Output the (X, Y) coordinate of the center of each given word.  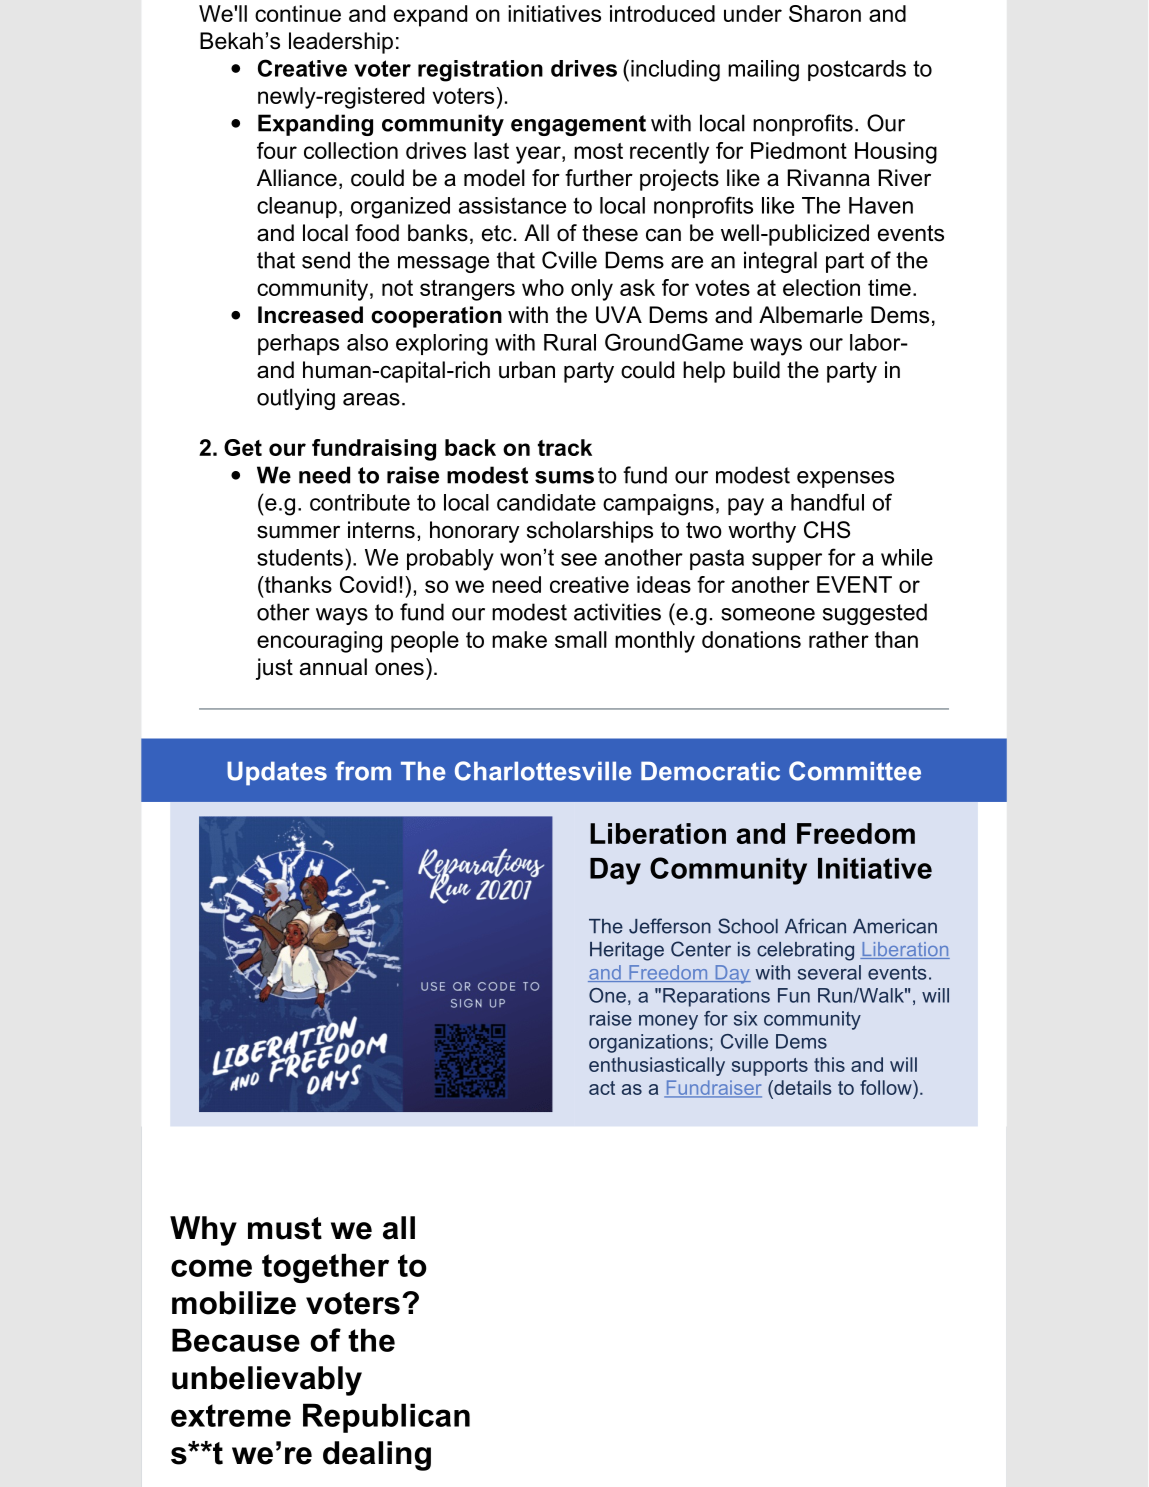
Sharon (825, 13)
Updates (277, 773)
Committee (855, 771)
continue (298, 13)
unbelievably (267, 1381)
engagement (578, 125)
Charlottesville (543, 771)
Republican (386, 1418)
